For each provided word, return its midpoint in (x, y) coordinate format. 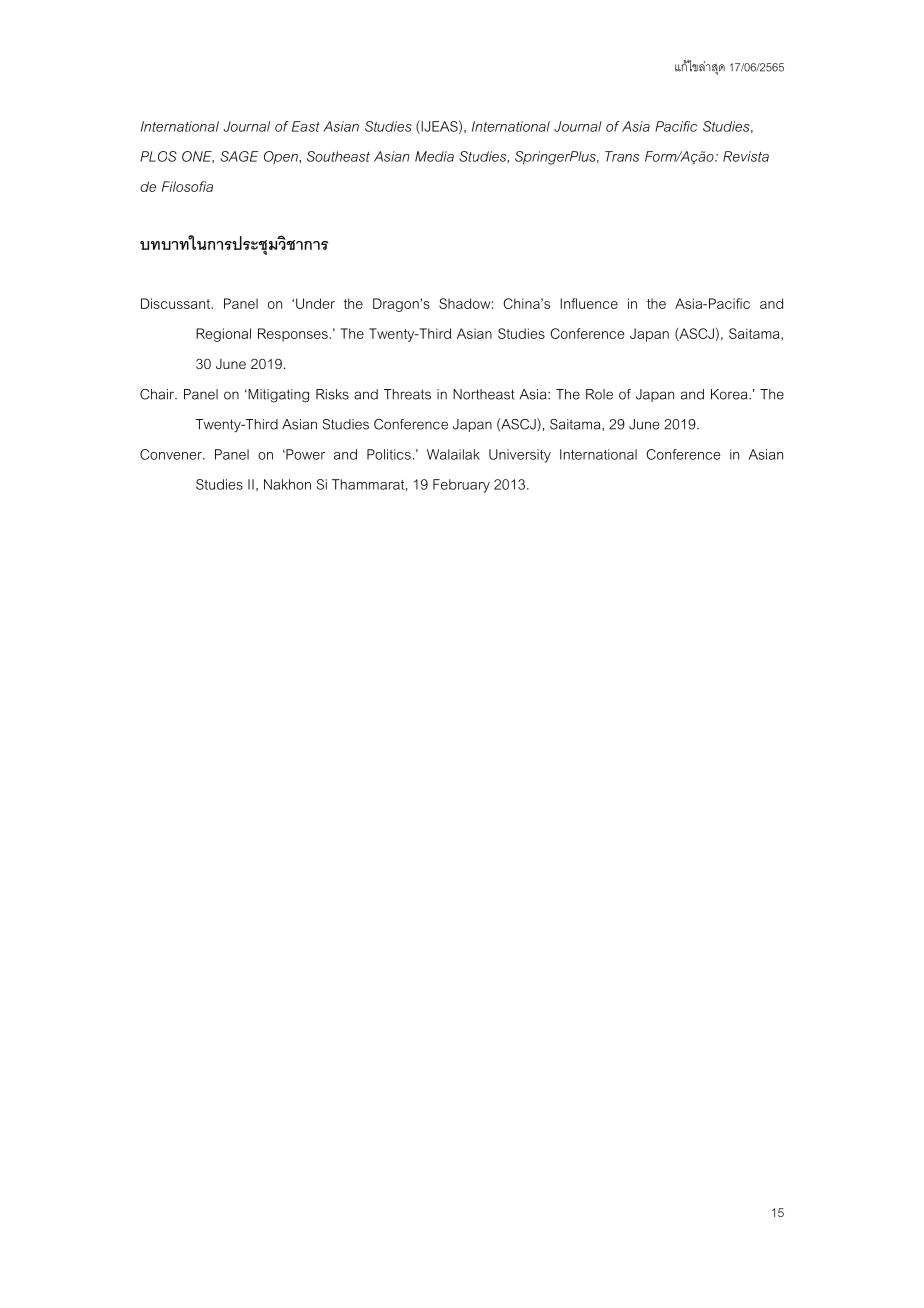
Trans (622, 156)
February (461, 486)
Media (434, 156)
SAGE (239, 156)
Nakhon (287, 484)
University (520, 456)
